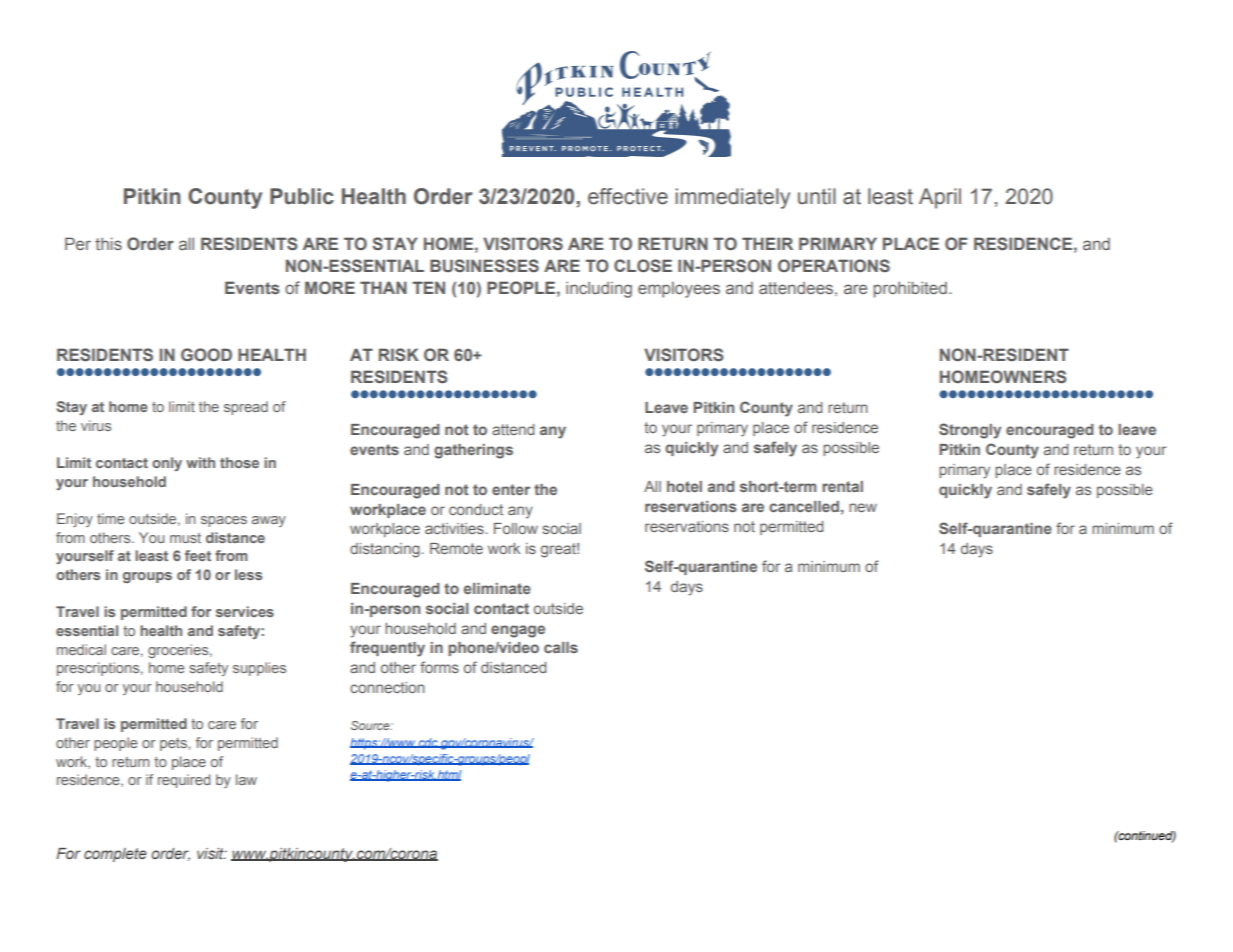  Describe the element at coordinates (473, 451) in the image. I see `gatherings` at that location.
